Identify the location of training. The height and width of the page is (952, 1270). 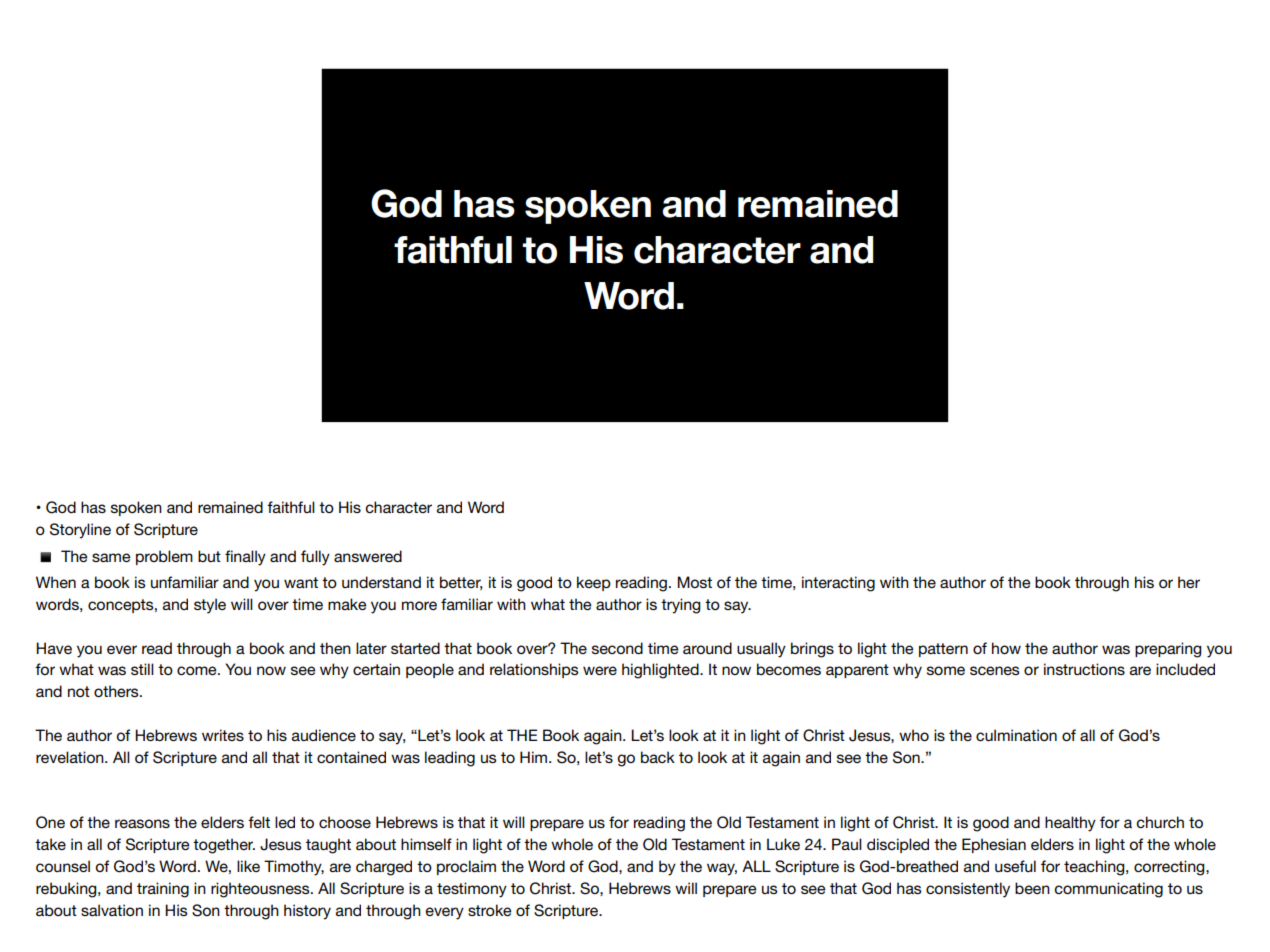
(163, 890).
